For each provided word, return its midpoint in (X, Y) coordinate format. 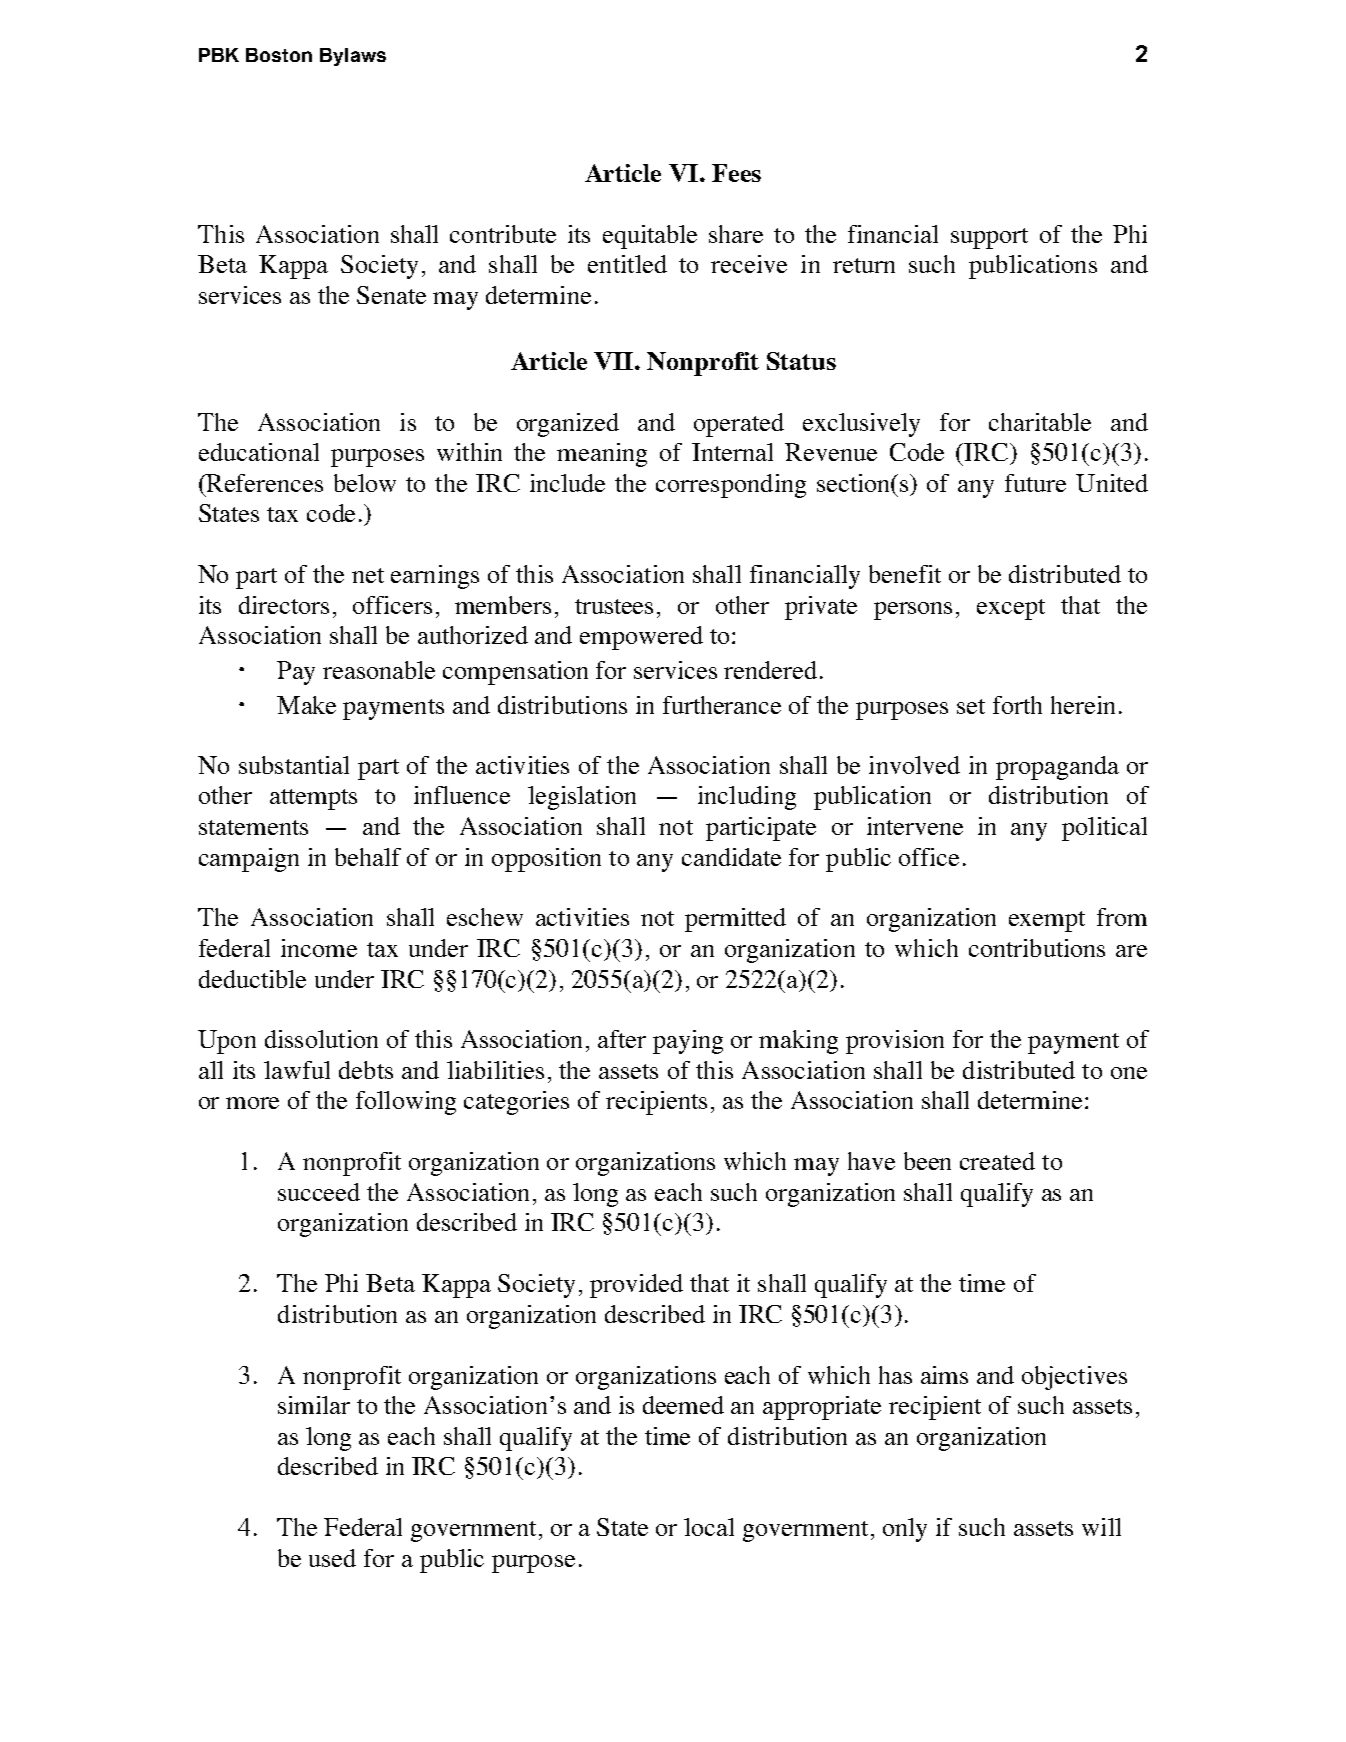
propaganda (1057, 768)
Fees (736, 173)
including (747, 798)
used (332, 1558)
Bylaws (353, 57)
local (709, 1527)
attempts (313, 799)
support (989, 238)
